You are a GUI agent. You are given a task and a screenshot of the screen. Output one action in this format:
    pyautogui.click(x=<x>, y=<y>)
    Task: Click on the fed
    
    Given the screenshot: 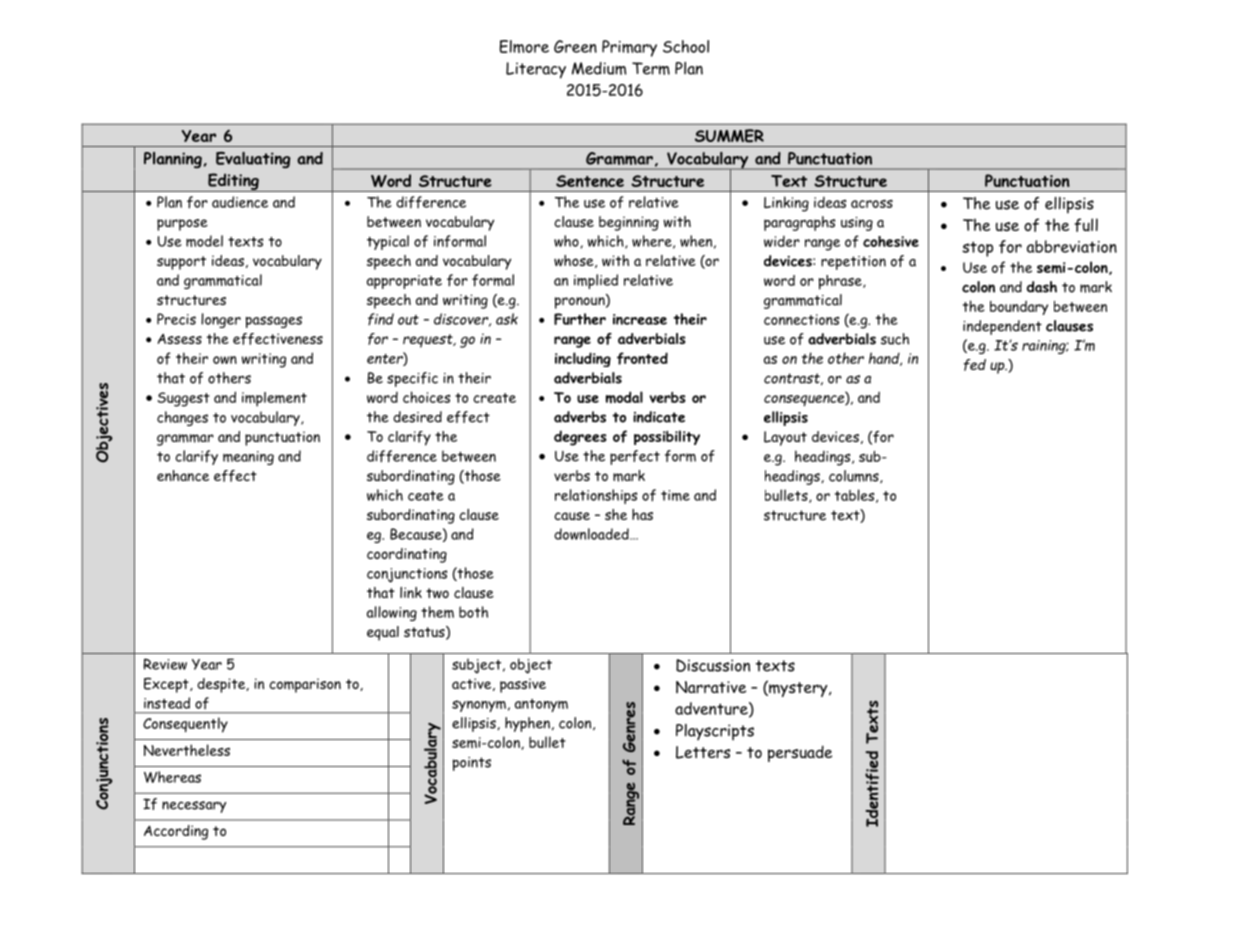 What is the action you would take?
    pyautogui.click(x=975, y=365)
